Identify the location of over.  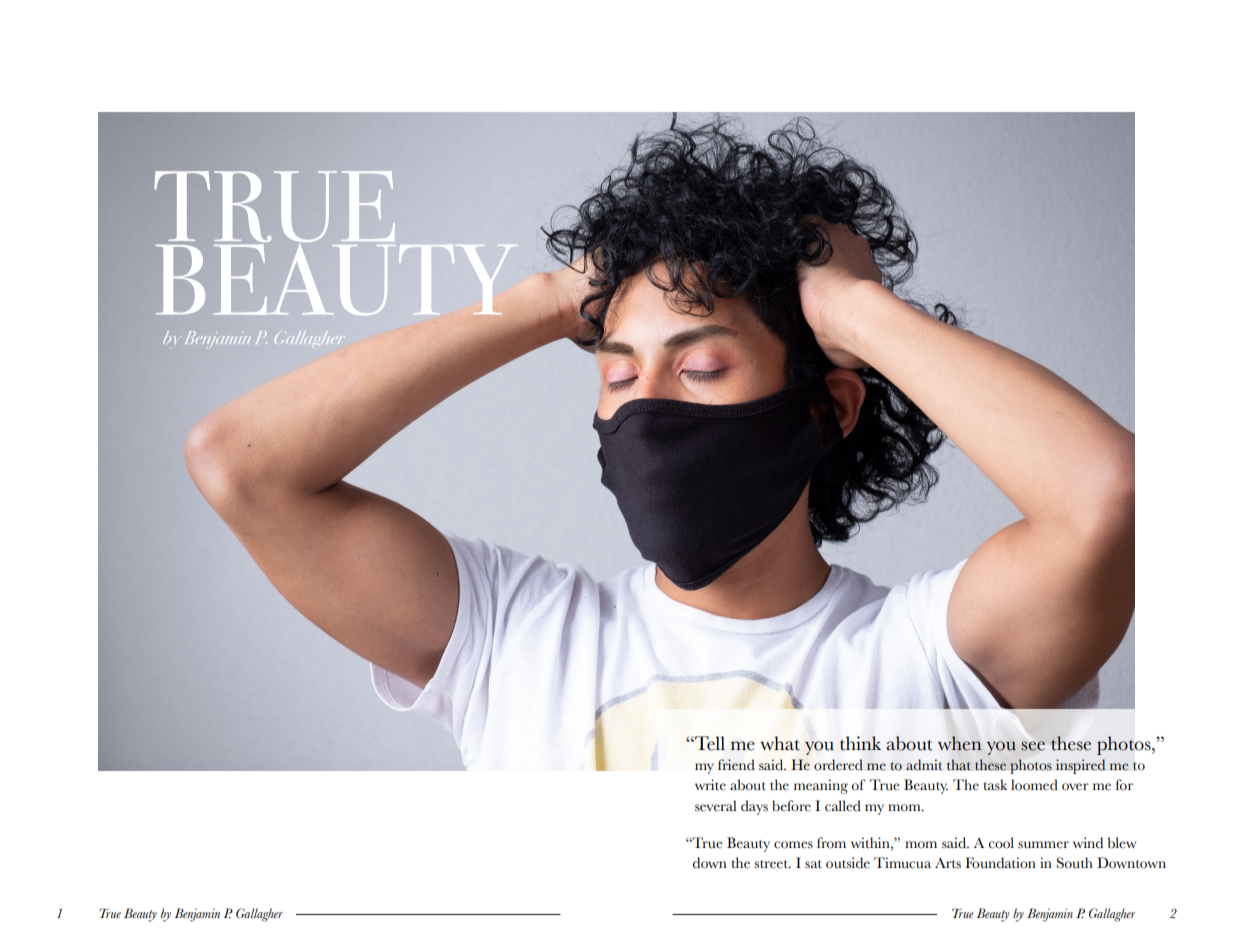
(1075, 787).
